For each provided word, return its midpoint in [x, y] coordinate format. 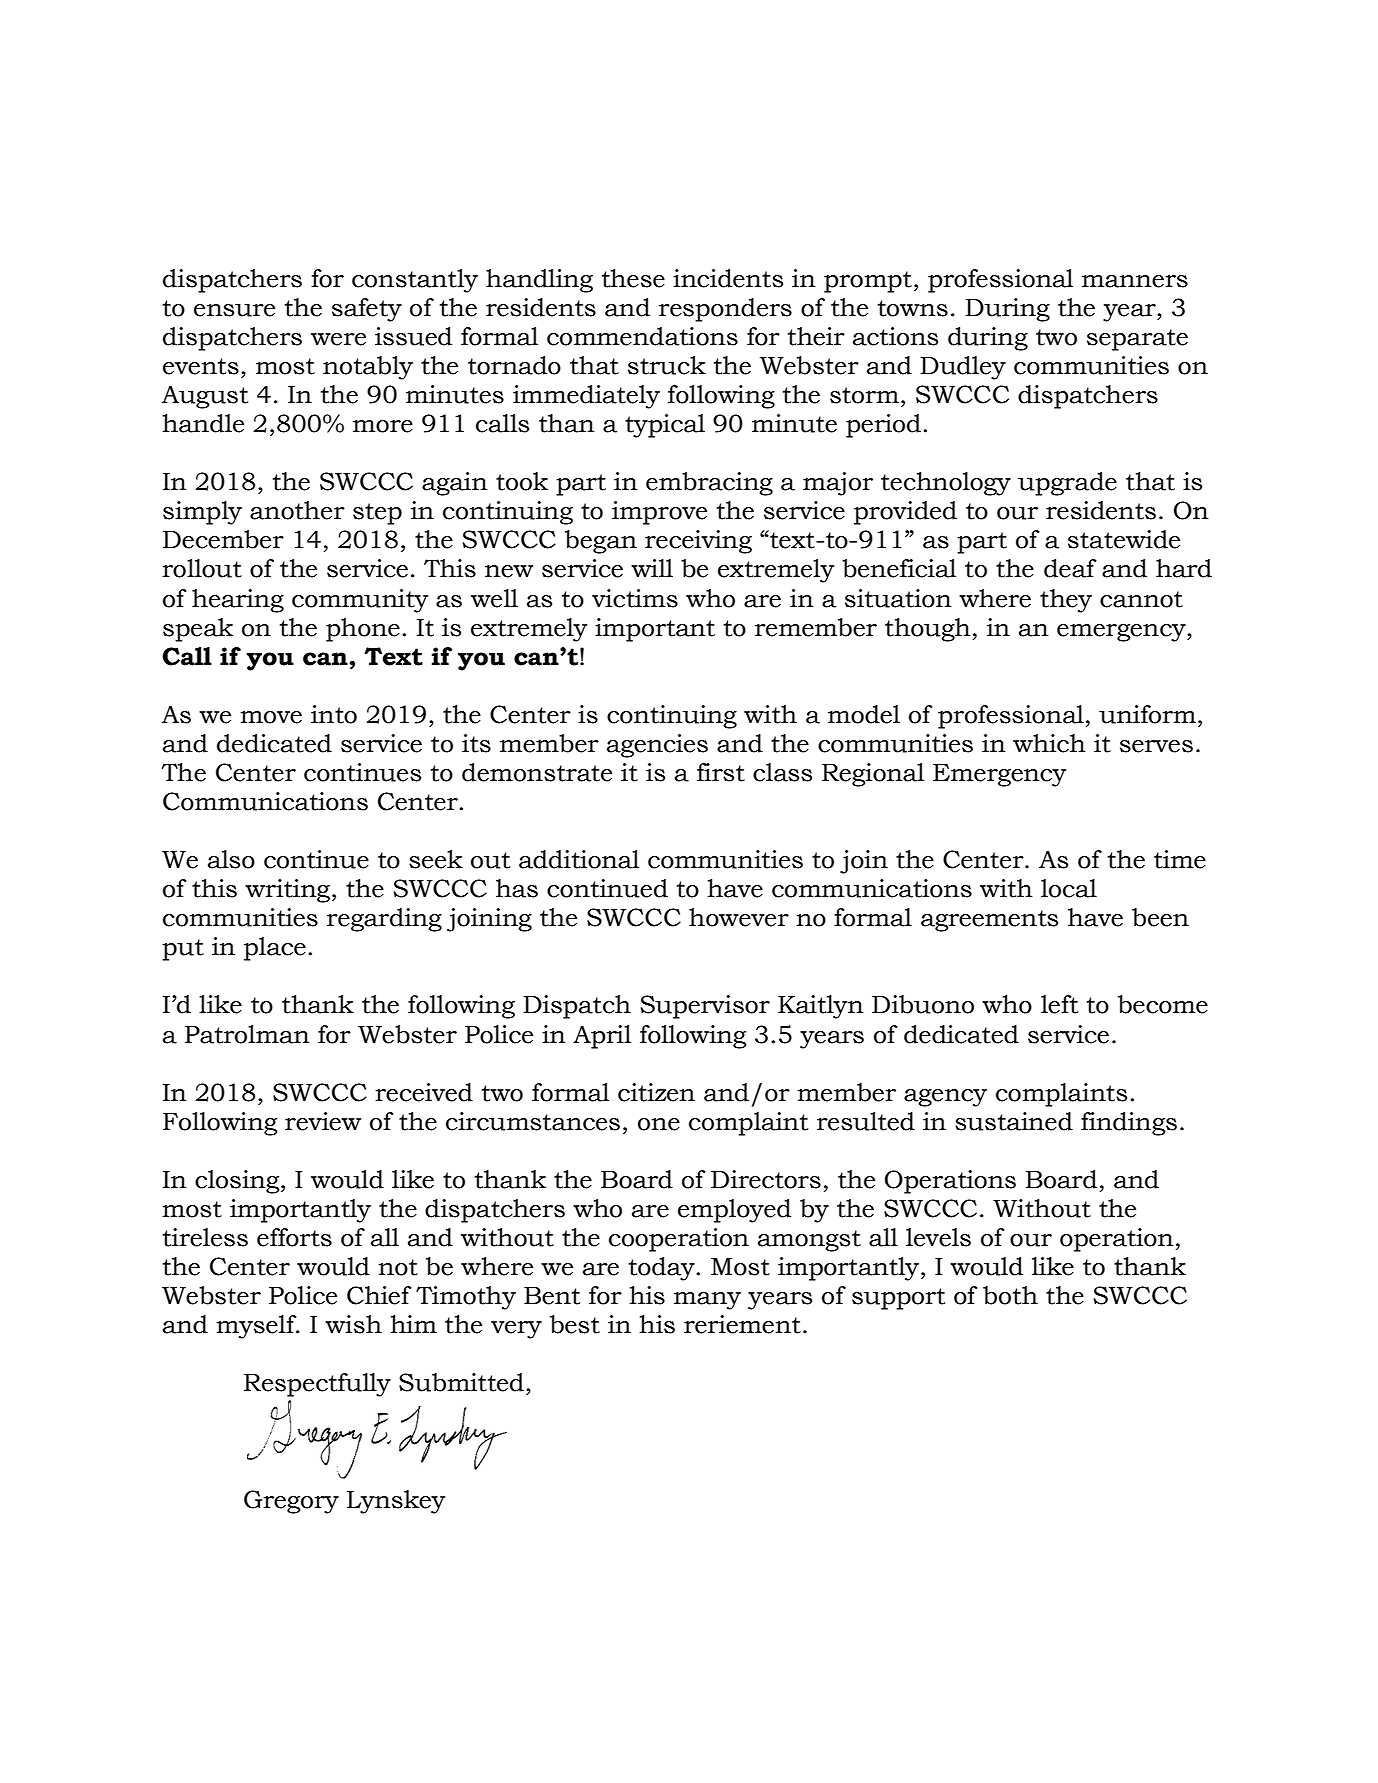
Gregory [291, 1502]
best [575, 1324]
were [338, 339]
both [1010, 1295]
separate [1137, 340]
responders [725, 310]
